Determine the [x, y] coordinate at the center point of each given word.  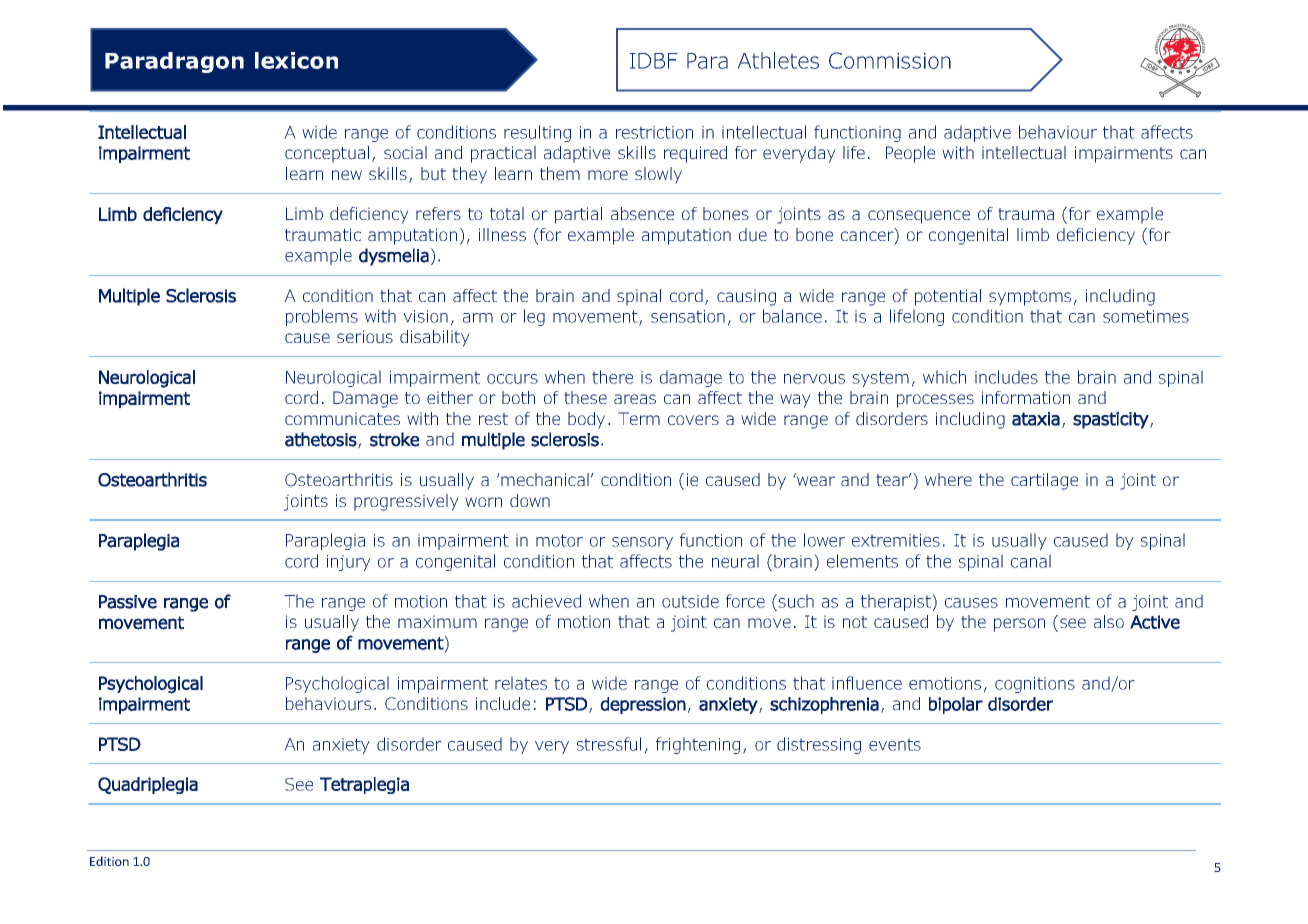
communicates [342, 419]
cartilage [1044, 481]
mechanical [544, 479]
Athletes [778, 60]
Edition [109, 861]
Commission [890, 60]
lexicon [296, 60]
